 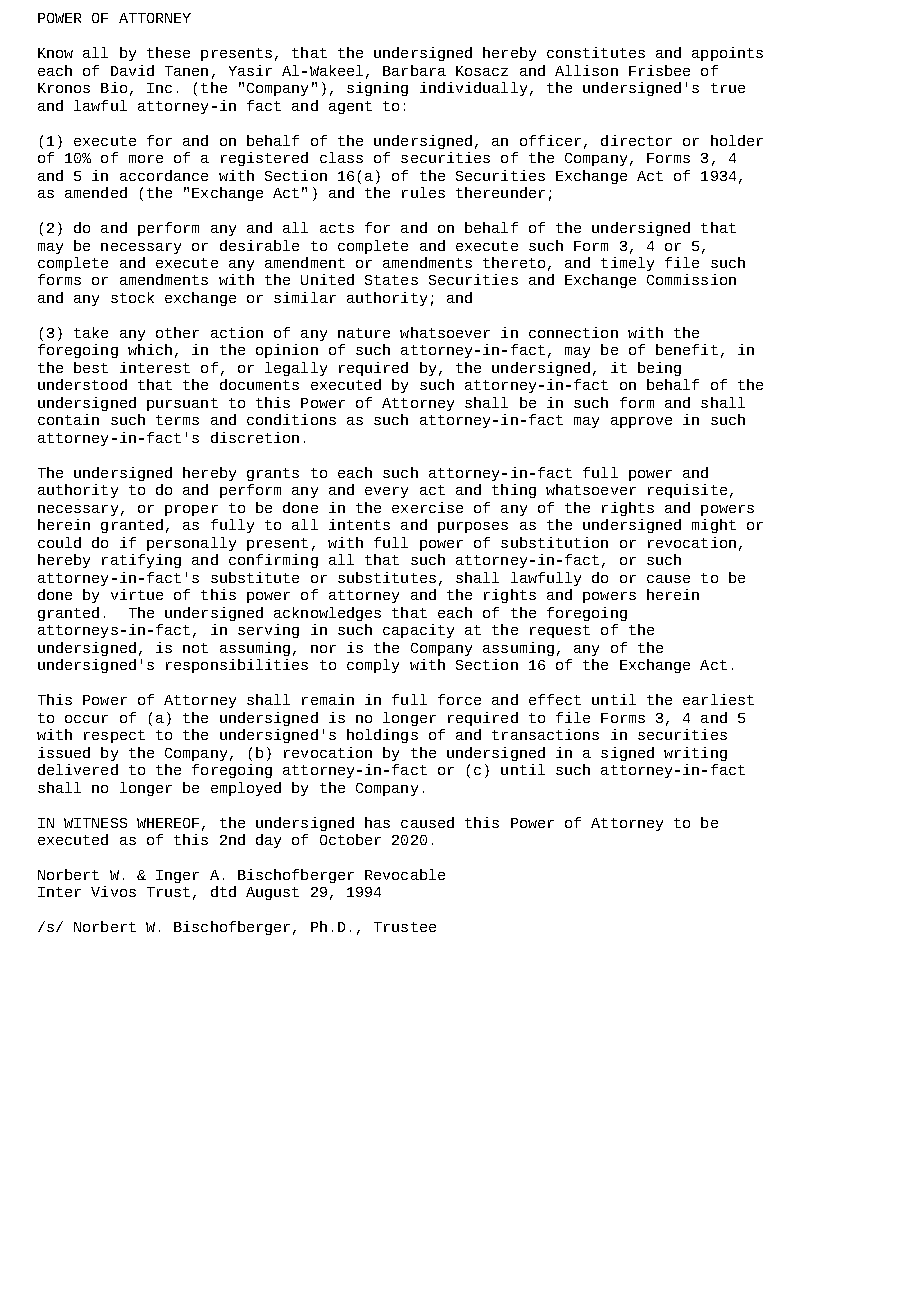 What do you see at coordinates (132, 70) in the document?
I see `David` at bounding box center [132, 70].
